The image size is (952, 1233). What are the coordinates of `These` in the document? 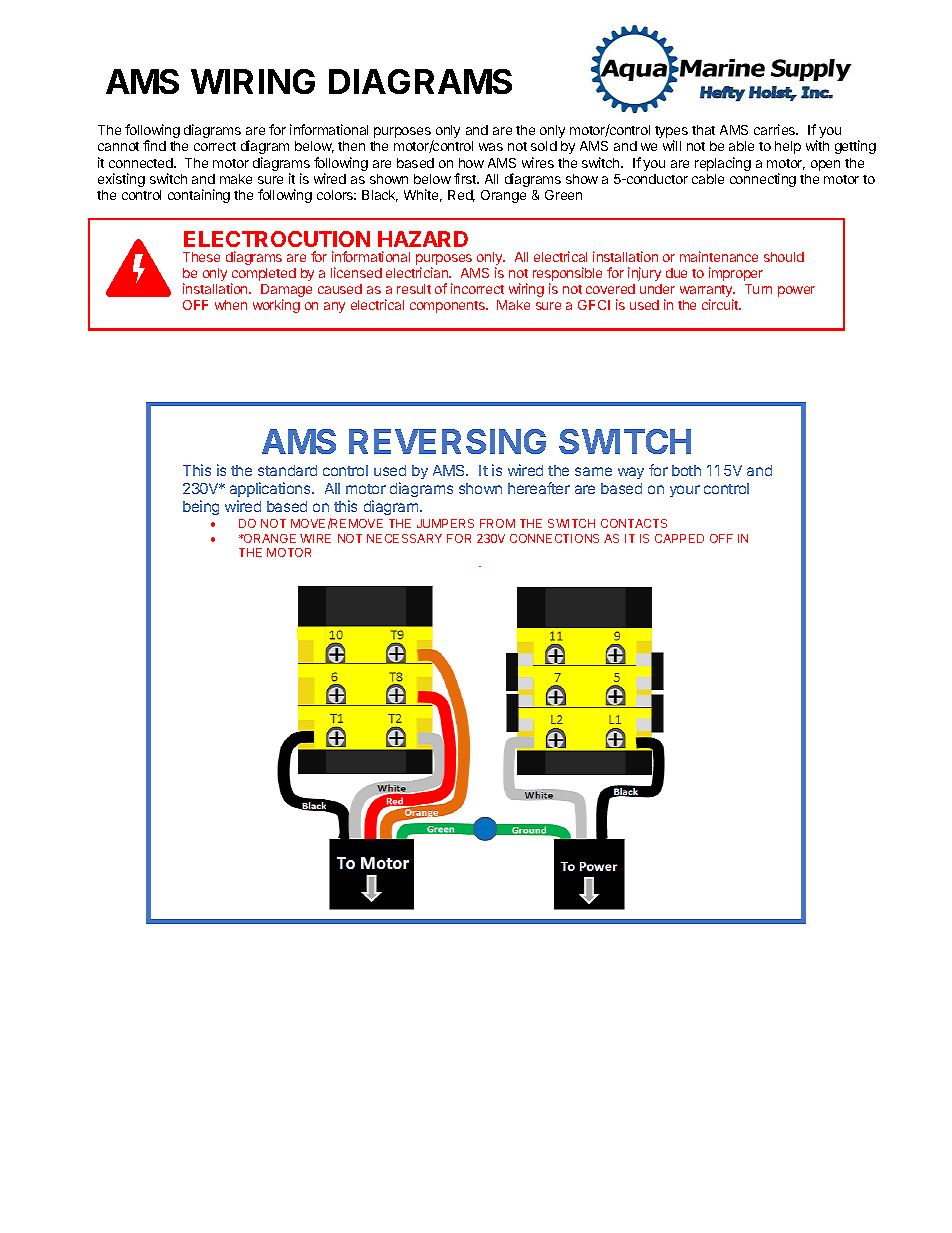 It's located at (201, 257).
